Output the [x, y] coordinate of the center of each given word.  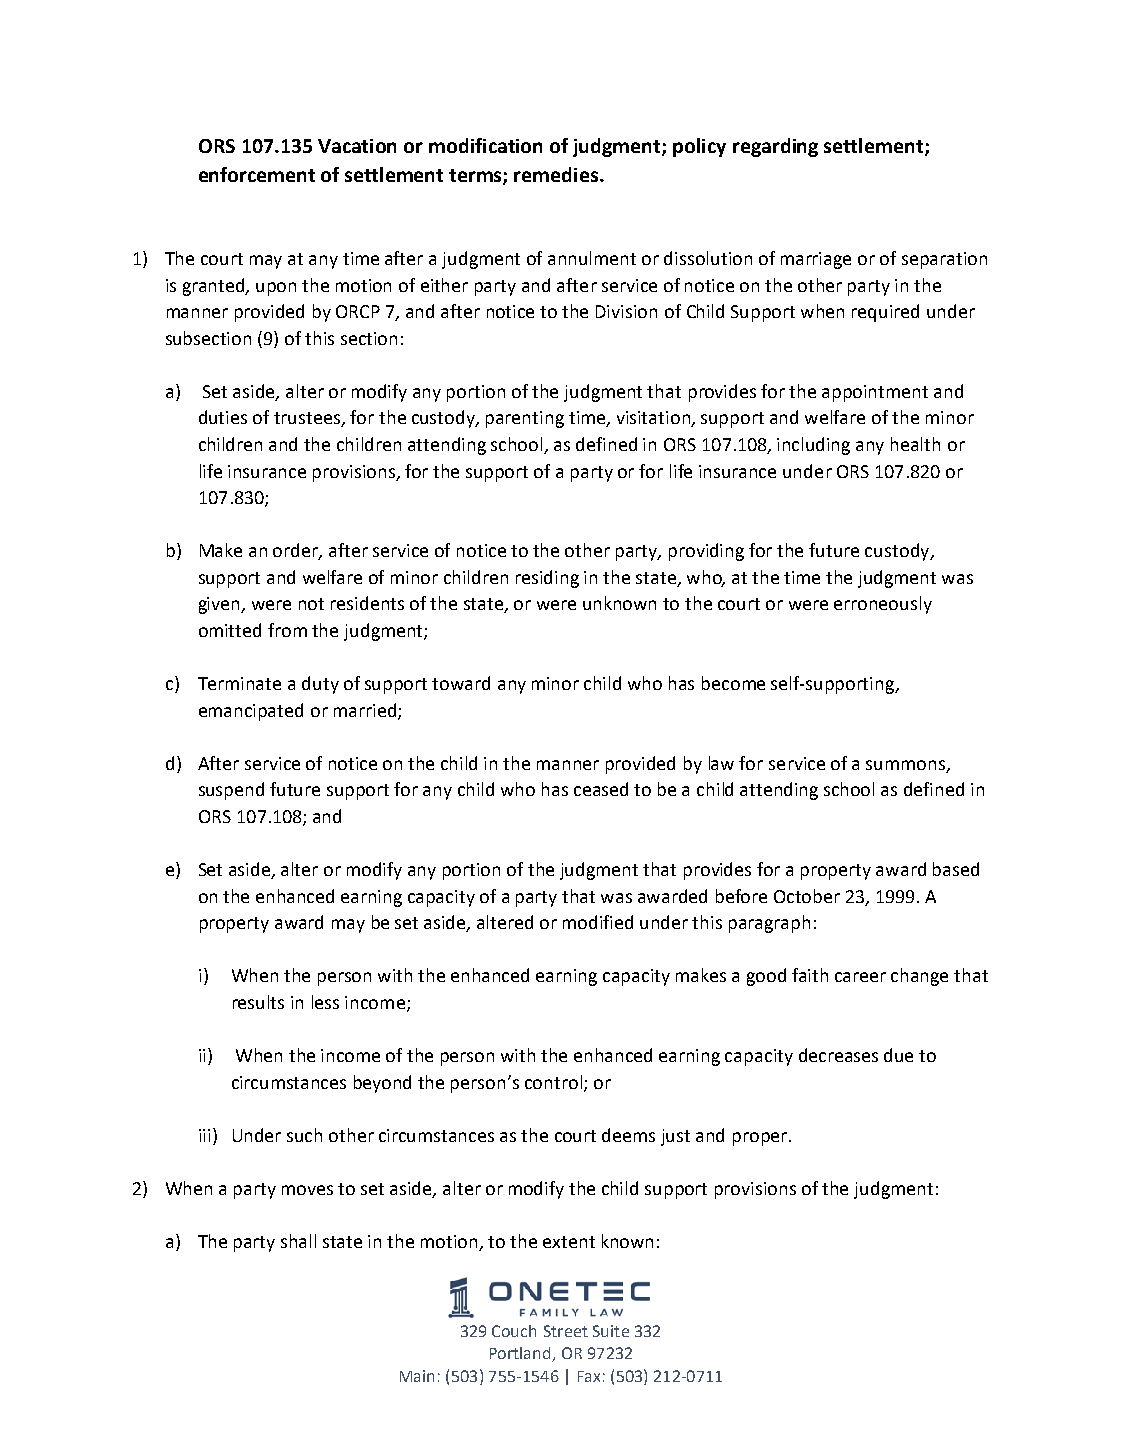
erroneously [883, 605]
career [860, 977]
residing [547, 579]
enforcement [257, 174]
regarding [775, 147]
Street [566, 1331]
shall [298, 1241]
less [325, 1002]
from [287, 630]
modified [598, 922]
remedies [557, 174]
